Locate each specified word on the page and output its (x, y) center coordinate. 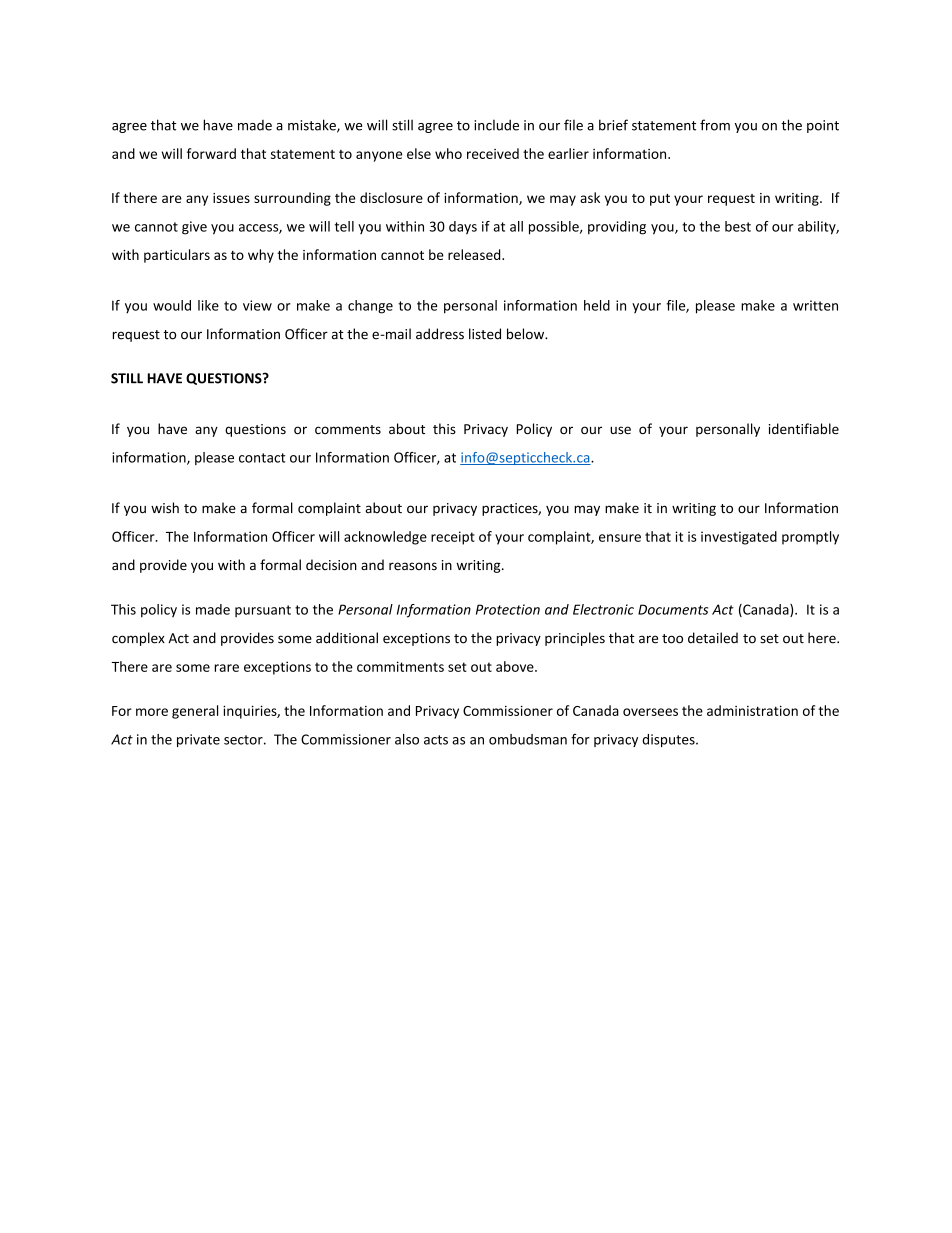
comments (348, 429)
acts (436, 740)
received (493, 153)
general (195, 712)
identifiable (804, 429)
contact (262, 458)
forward (211, 153)
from (715, 125)
